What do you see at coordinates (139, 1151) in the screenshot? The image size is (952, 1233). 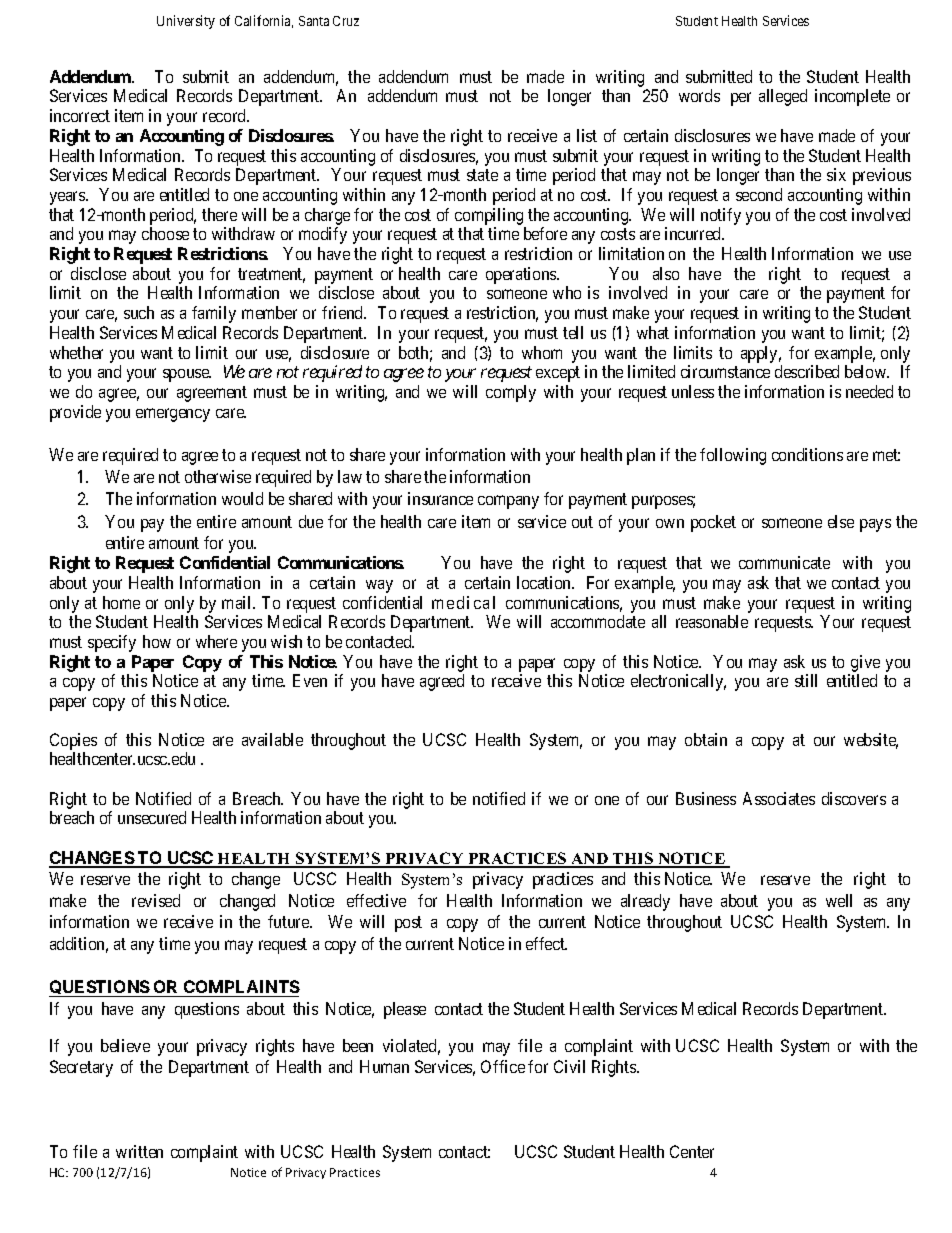 I see `written` at bounding box center [139, 1151].
